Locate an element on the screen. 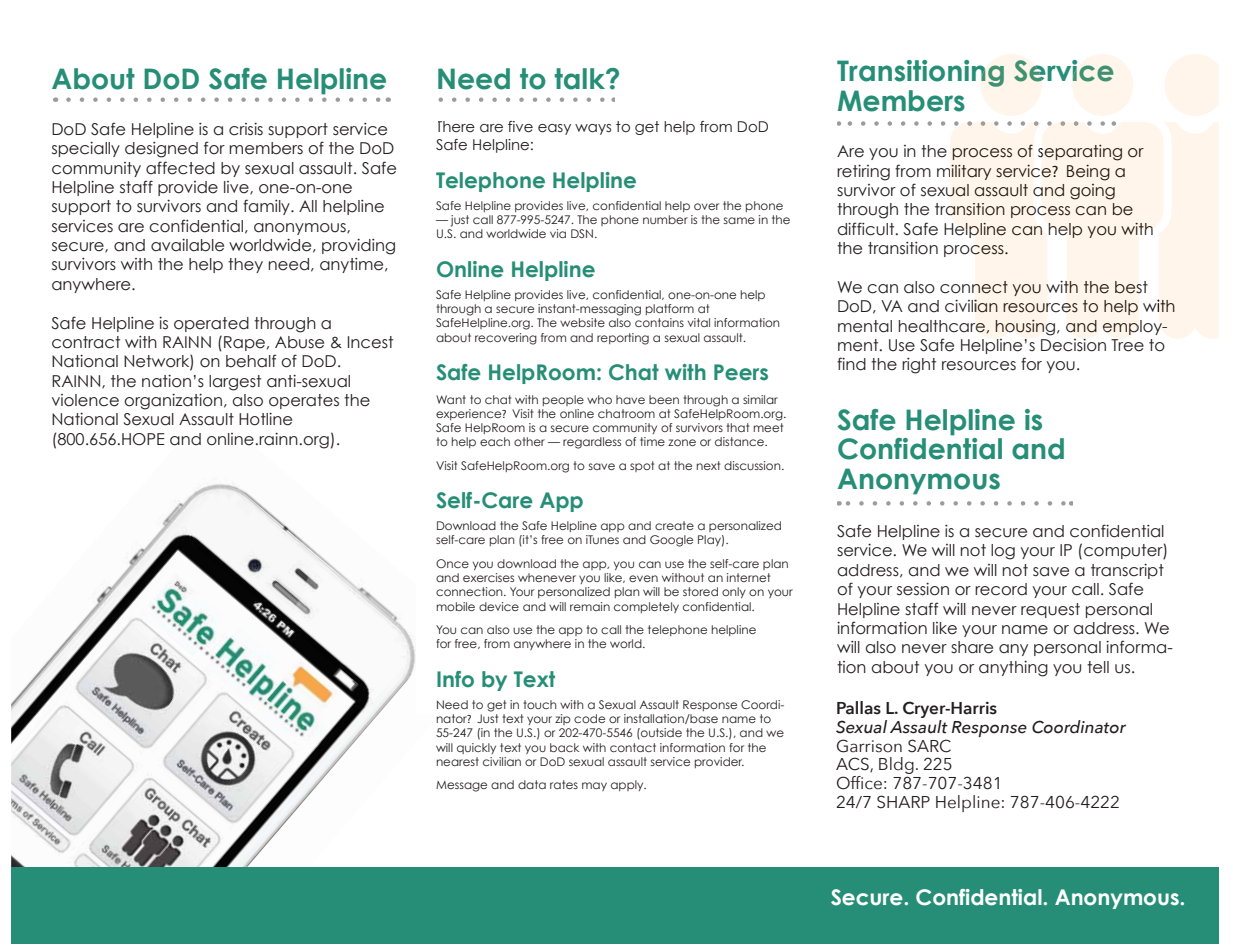  ways is located at coordinates (593, 129).
